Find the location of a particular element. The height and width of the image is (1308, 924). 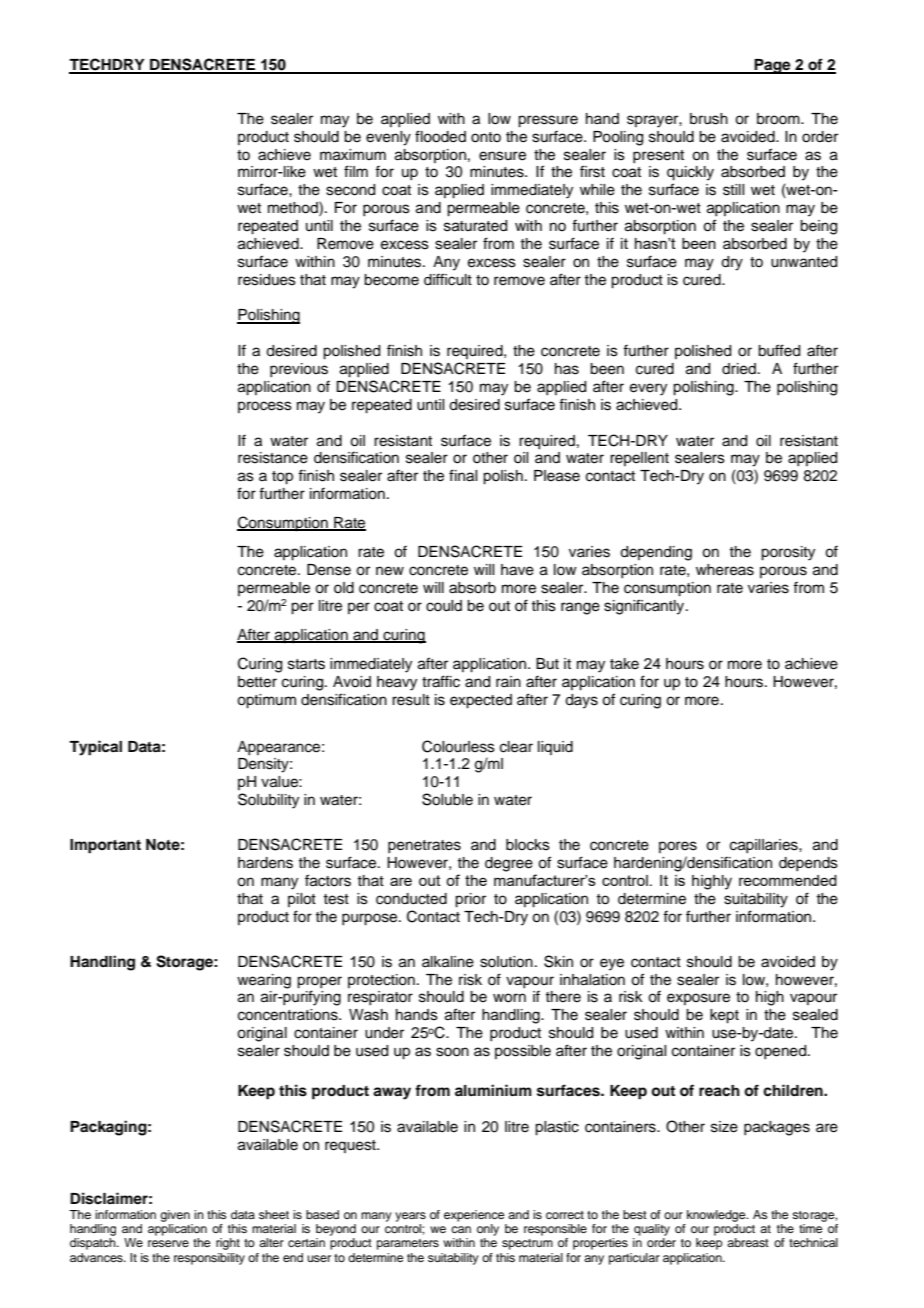

take is located at coordinates (624, 664).
